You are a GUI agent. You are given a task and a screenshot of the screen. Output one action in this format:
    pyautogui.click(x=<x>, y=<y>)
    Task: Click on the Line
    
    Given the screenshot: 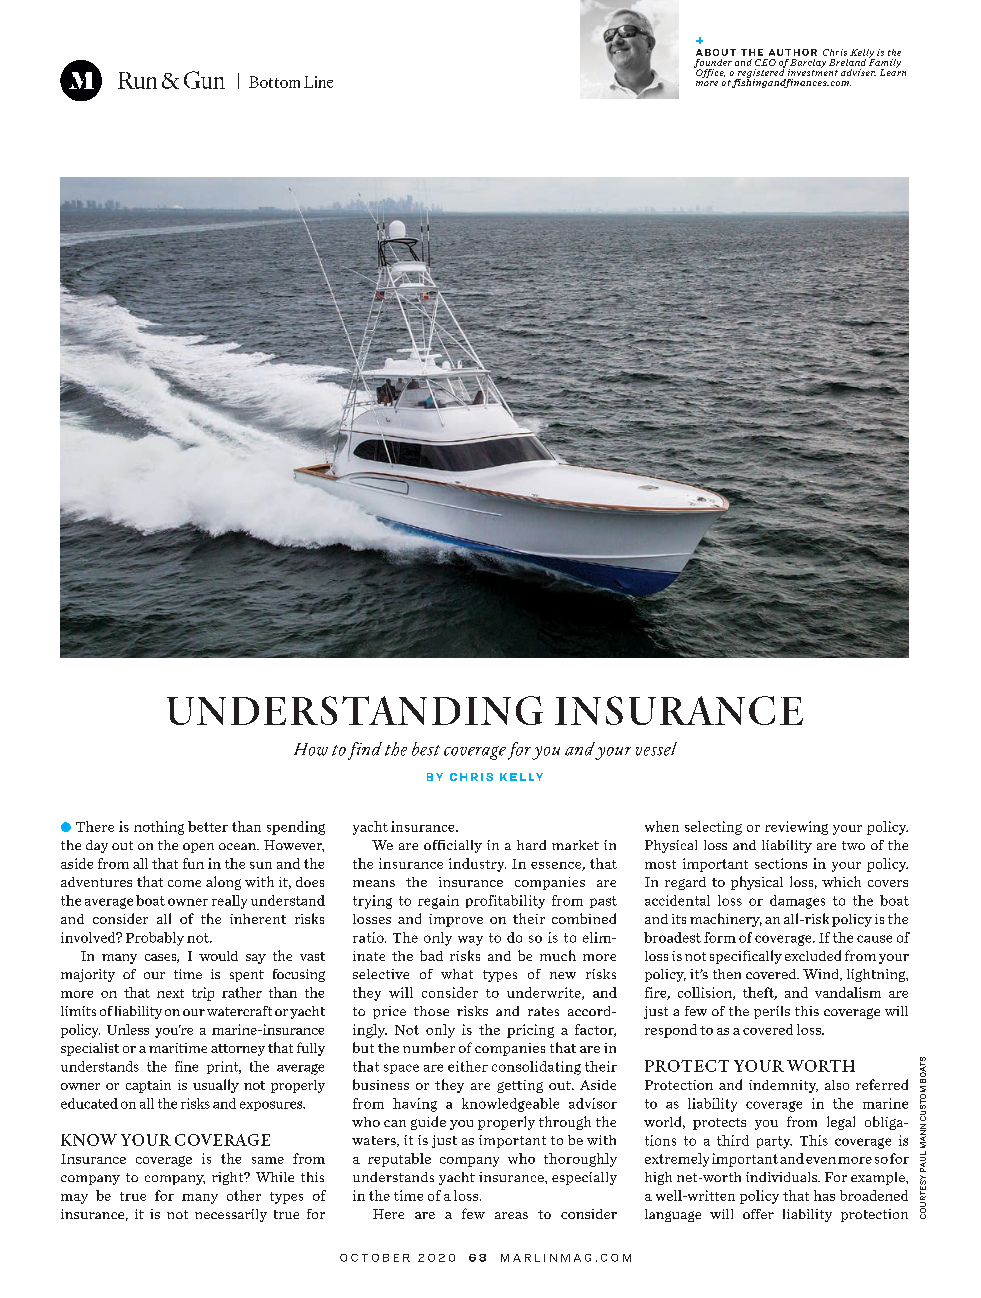 What is the action you would take?
    pyautogui.click(x=318, y=82)
